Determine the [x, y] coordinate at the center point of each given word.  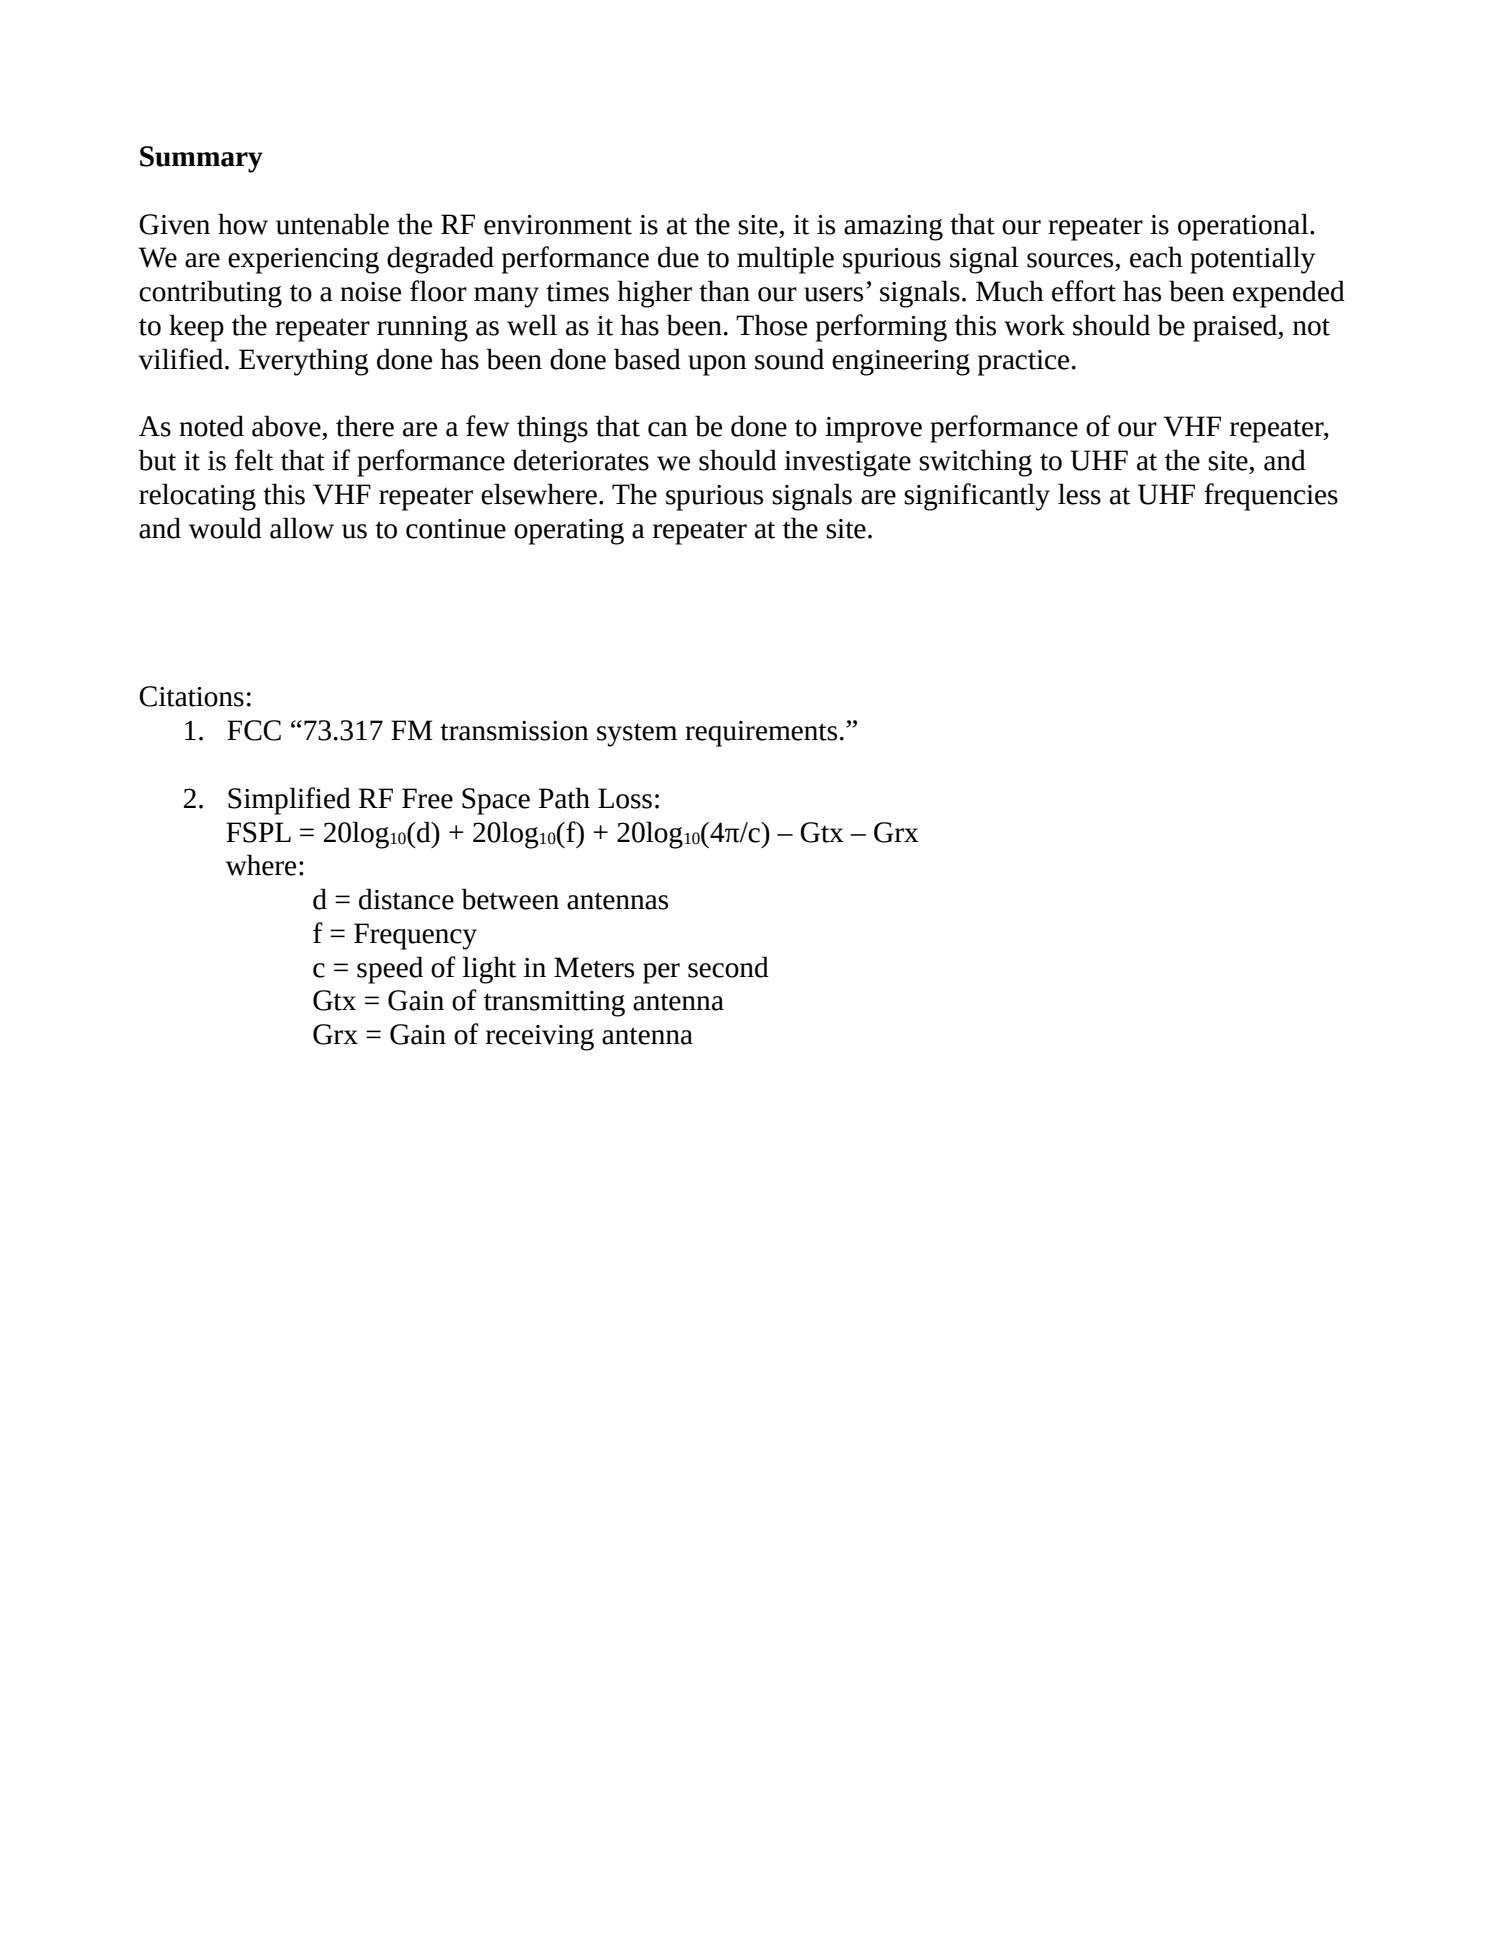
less [1079, 494]
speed [390, 970]
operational [1244, 227]
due [678, 257]
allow [302, 528]
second [728, 967]
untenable [332, 224]
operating [569, 532]
